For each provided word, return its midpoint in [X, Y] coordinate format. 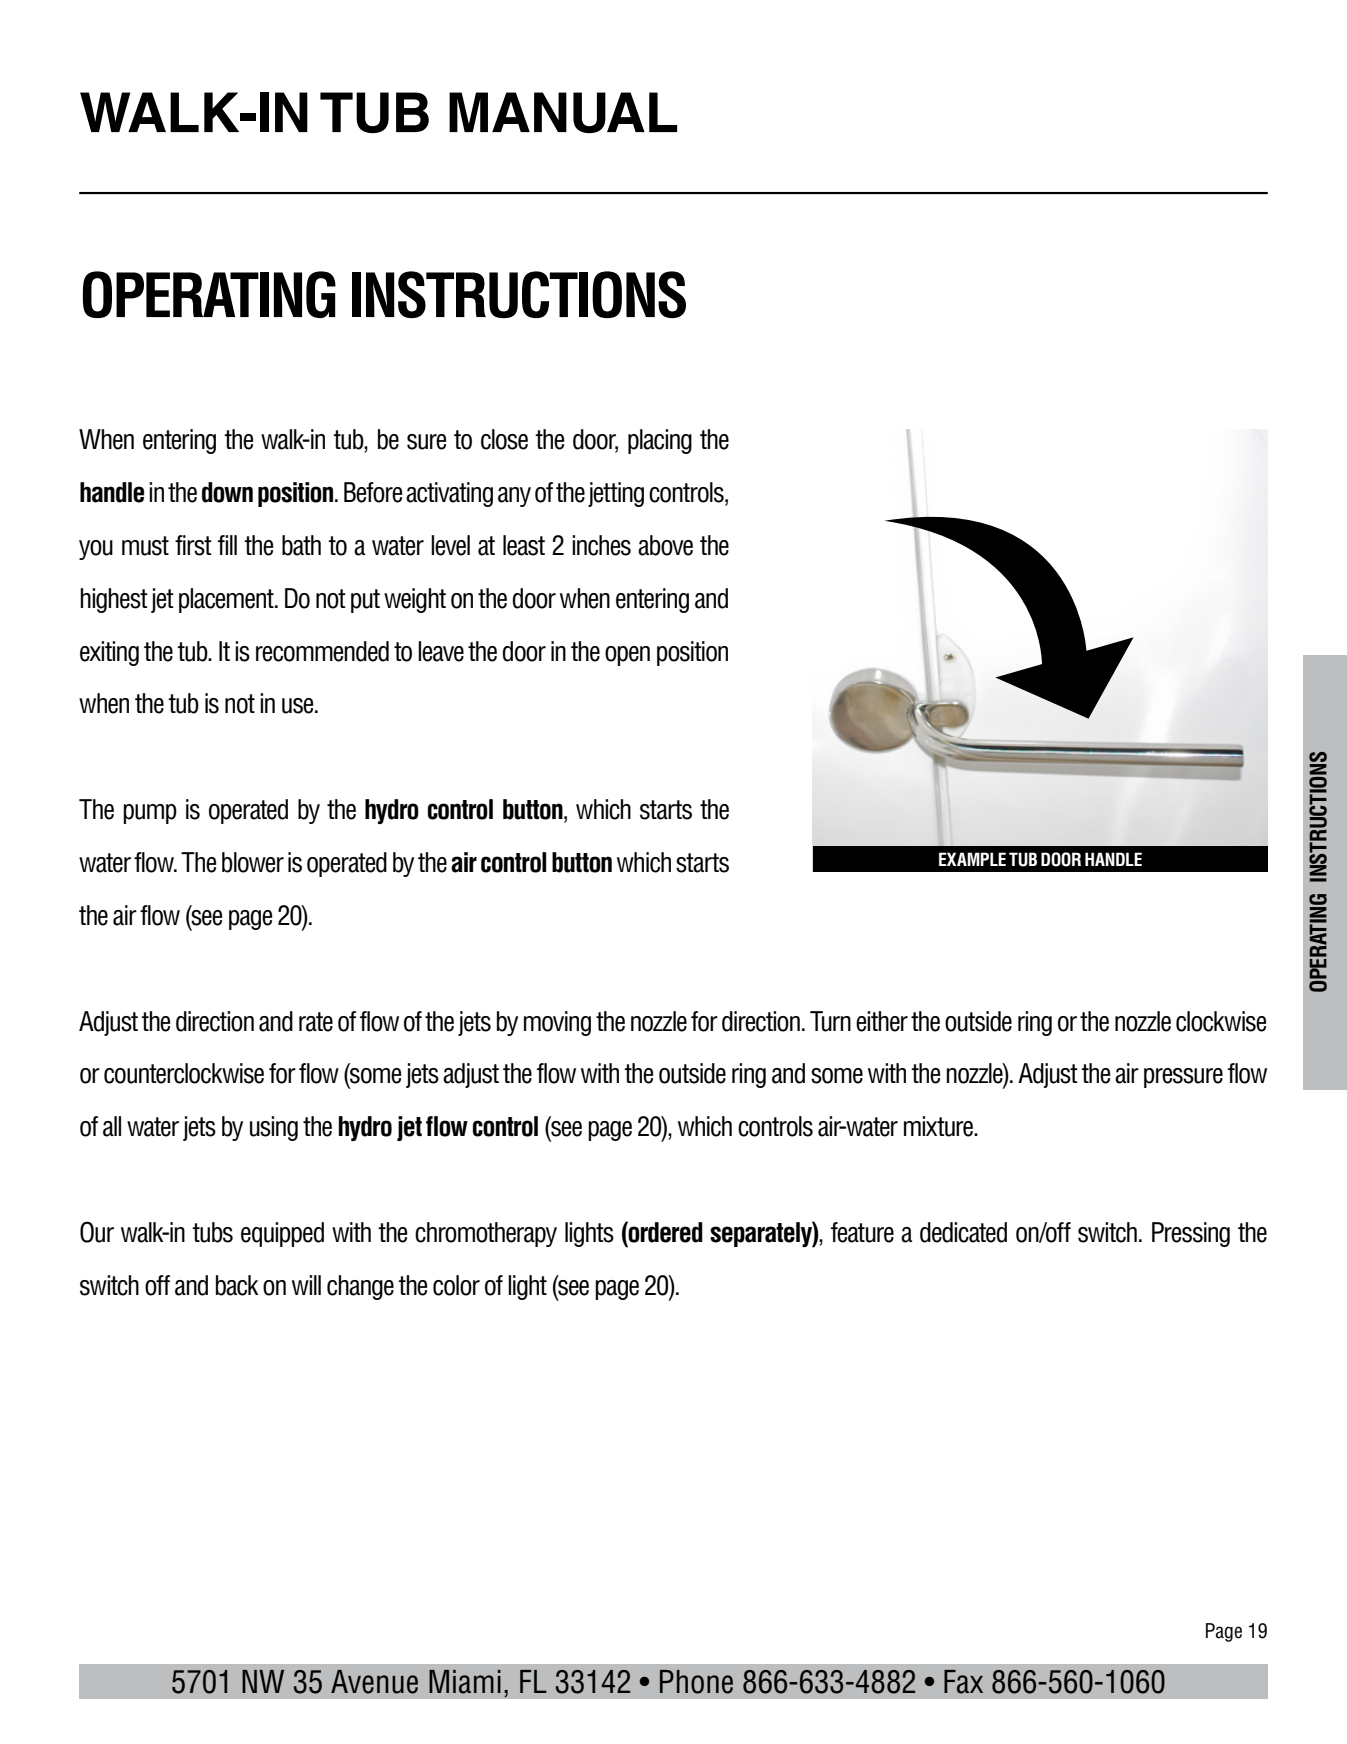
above [665, 545]
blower [253, 862]
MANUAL [563, 112]
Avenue [374, 1682]
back [237, 1285]
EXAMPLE [972, 859]
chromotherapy [486, 1234]
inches [601, 545]
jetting [616, 494]
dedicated [963, 1232]
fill [227, 545]
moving [557, 1023]
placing [660, 441]
